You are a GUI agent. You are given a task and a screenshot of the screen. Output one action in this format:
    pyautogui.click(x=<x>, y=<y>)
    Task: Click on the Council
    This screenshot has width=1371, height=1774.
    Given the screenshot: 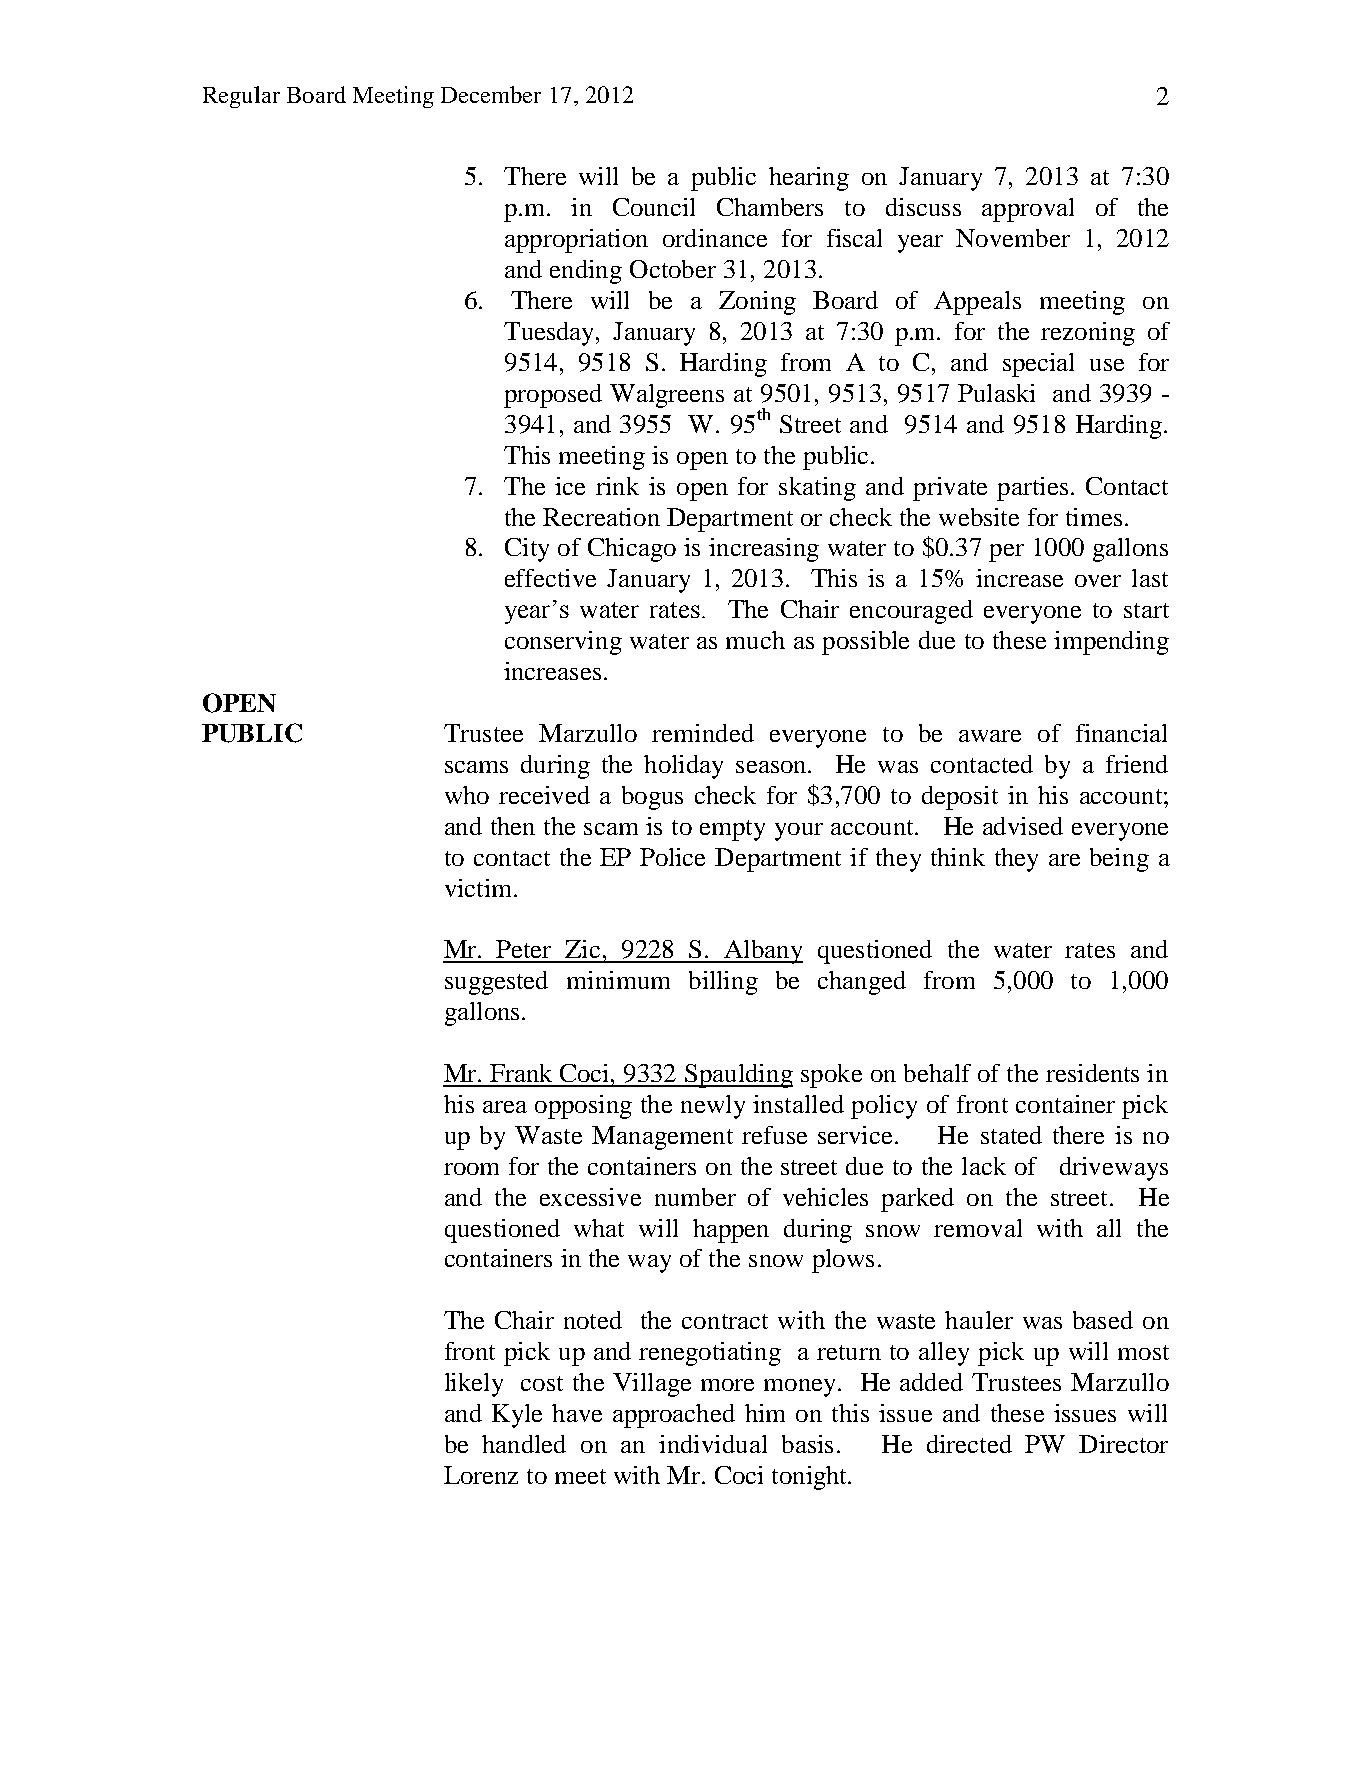 What is the action you would take?
    pyautogui.click(x=654, y=207)
